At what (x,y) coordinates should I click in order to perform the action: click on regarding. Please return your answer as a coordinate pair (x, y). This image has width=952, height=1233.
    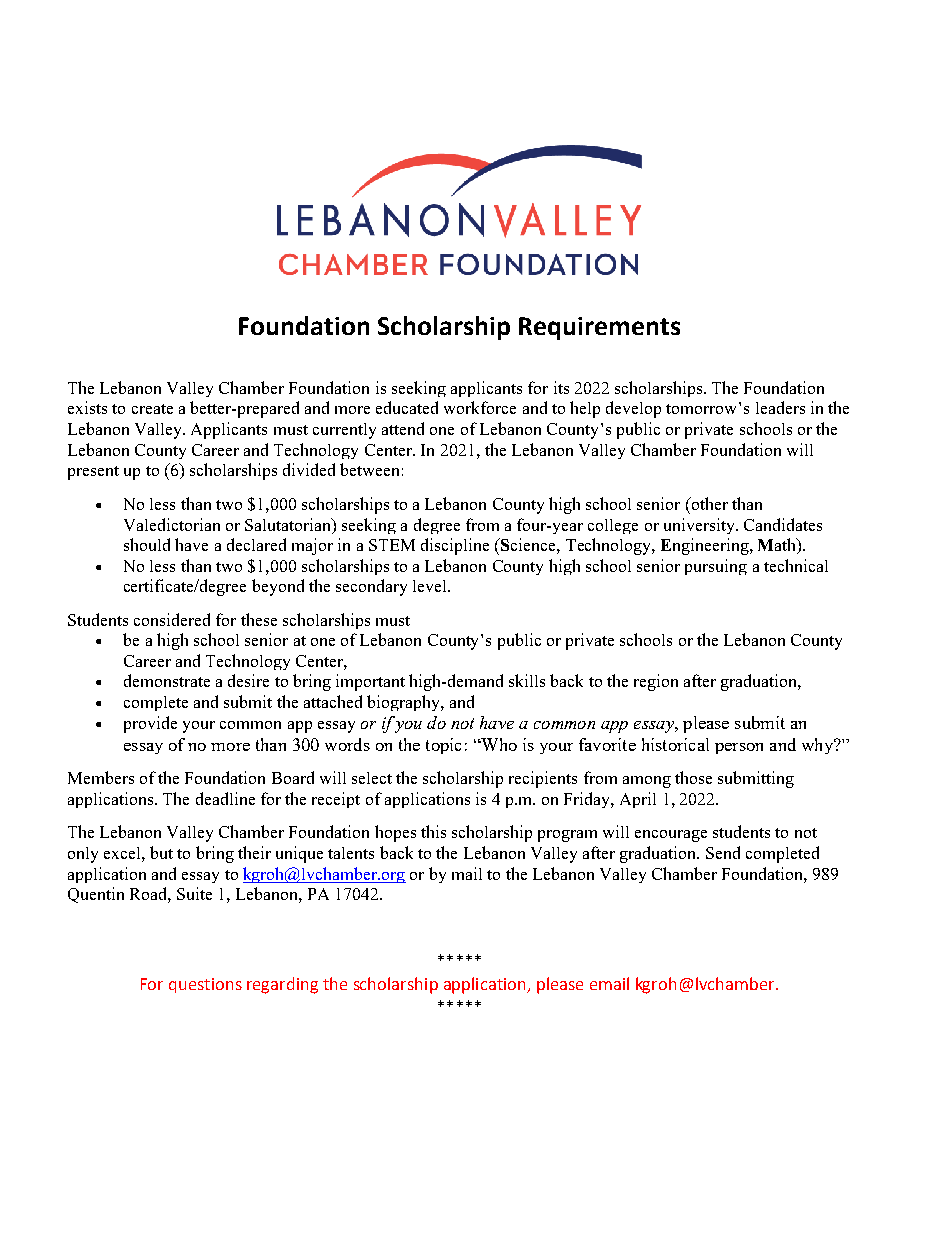
    Looking at the image, I should click on (282, 985).
